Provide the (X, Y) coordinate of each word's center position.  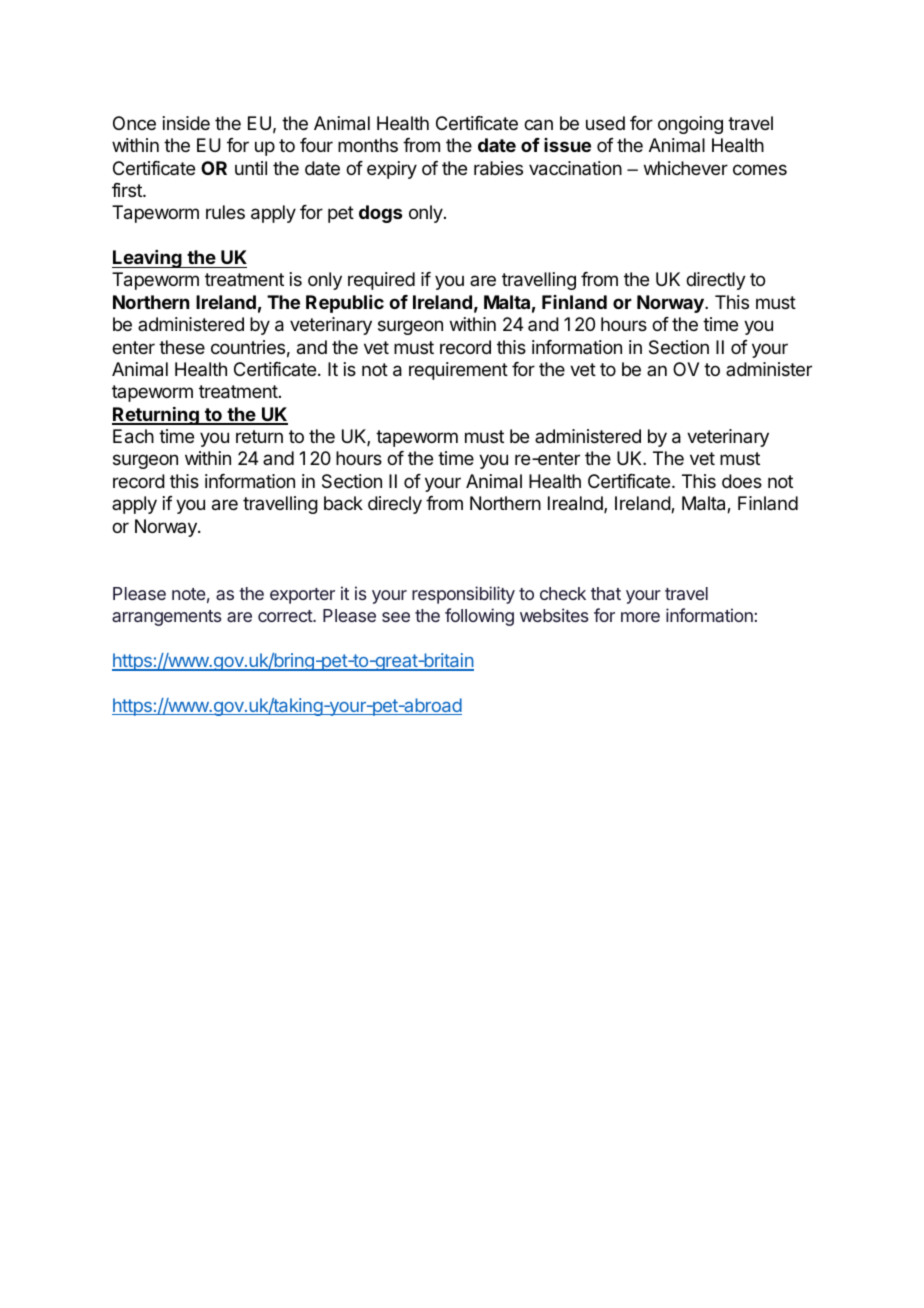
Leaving (148, 259)
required (381, 281)
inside (186, 123)
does (742, 481)
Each (133, 436)
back (343, 503)
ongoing (690, 125)
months (368, 145)
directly (716, 281)
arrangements (167, 618)
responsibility (463, 595)
